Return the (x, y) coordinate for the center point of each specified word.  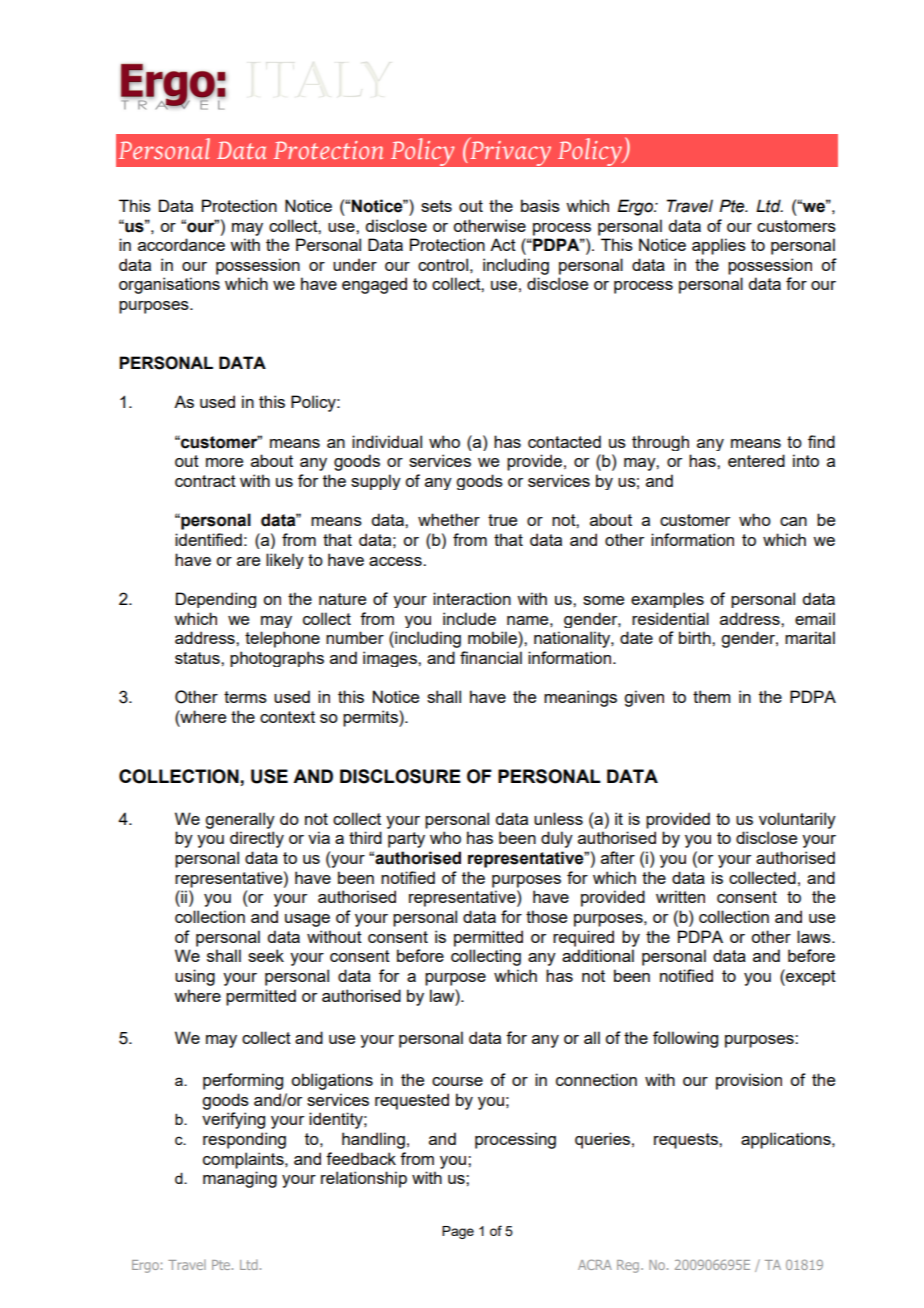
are (248, 561)
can (793, 521)
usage (307, 920)
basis (540, 205)
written (680, 896)
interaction (472, 598)
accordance (181, 244)
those (546, 916)
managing (240, 1179)
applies (719, 246)
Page (458, 1232)
